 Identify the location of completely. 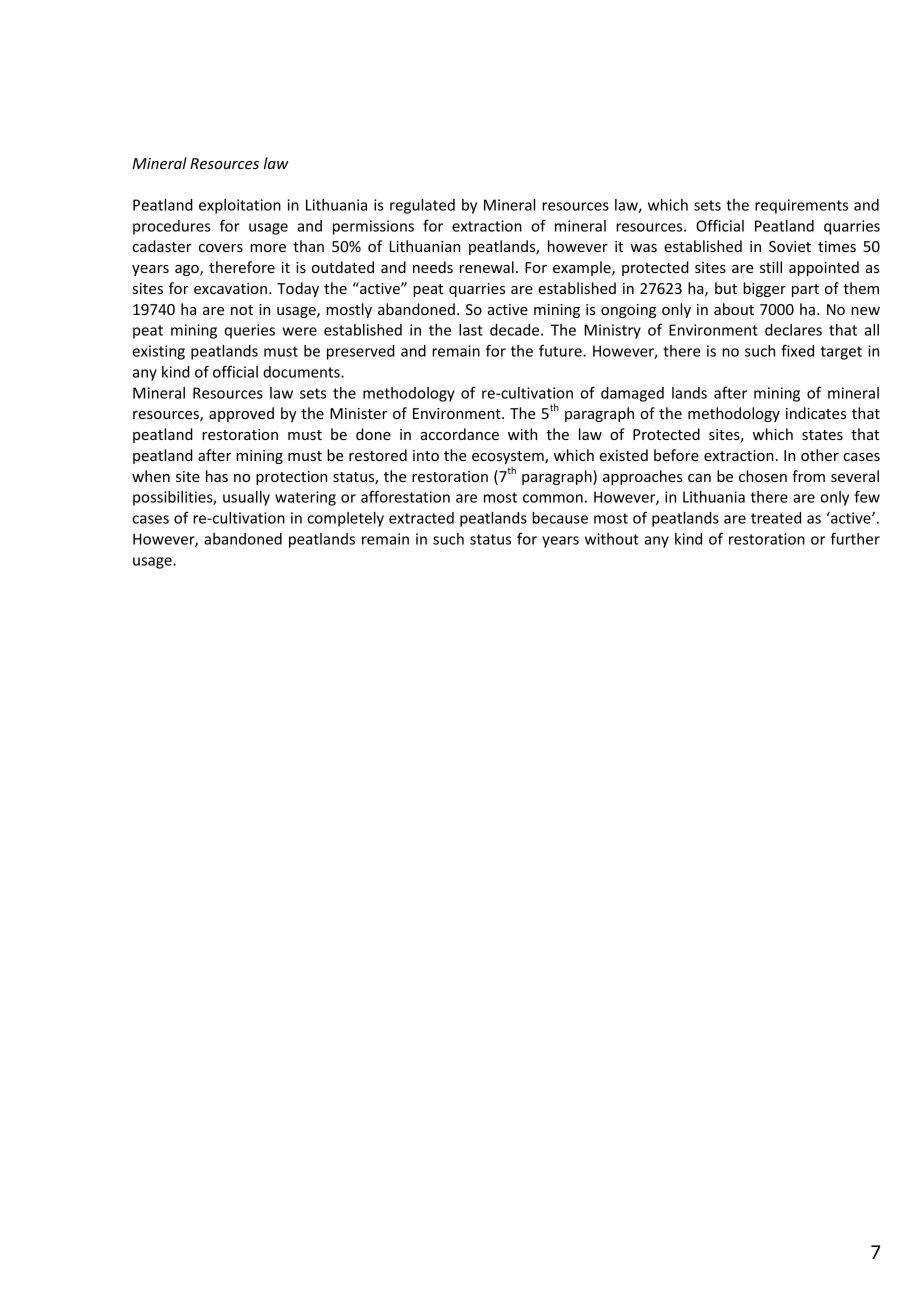
(345, 519).
